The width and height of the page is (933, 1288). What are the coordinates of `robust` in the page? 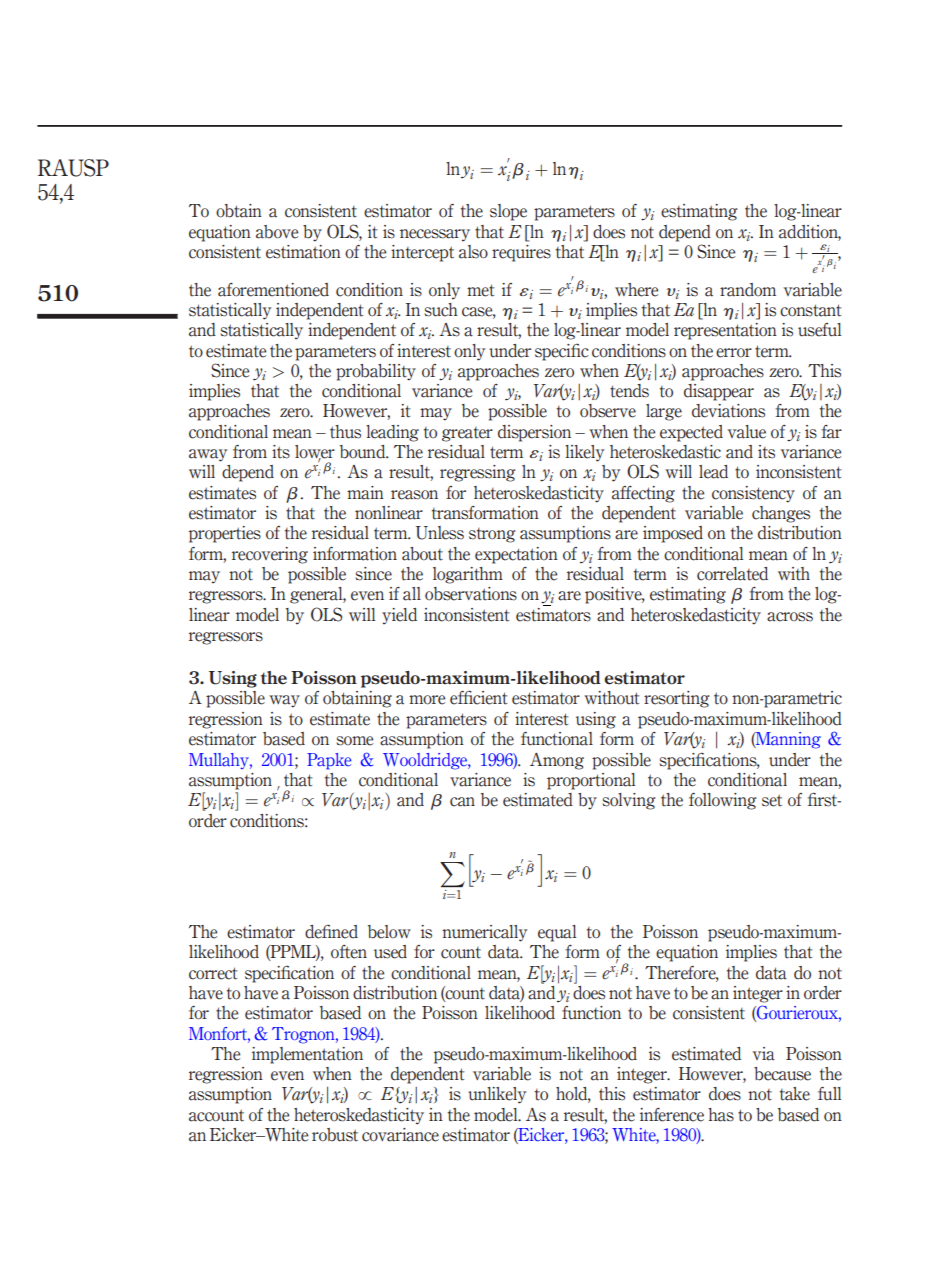 It's located at (335, 1135).
